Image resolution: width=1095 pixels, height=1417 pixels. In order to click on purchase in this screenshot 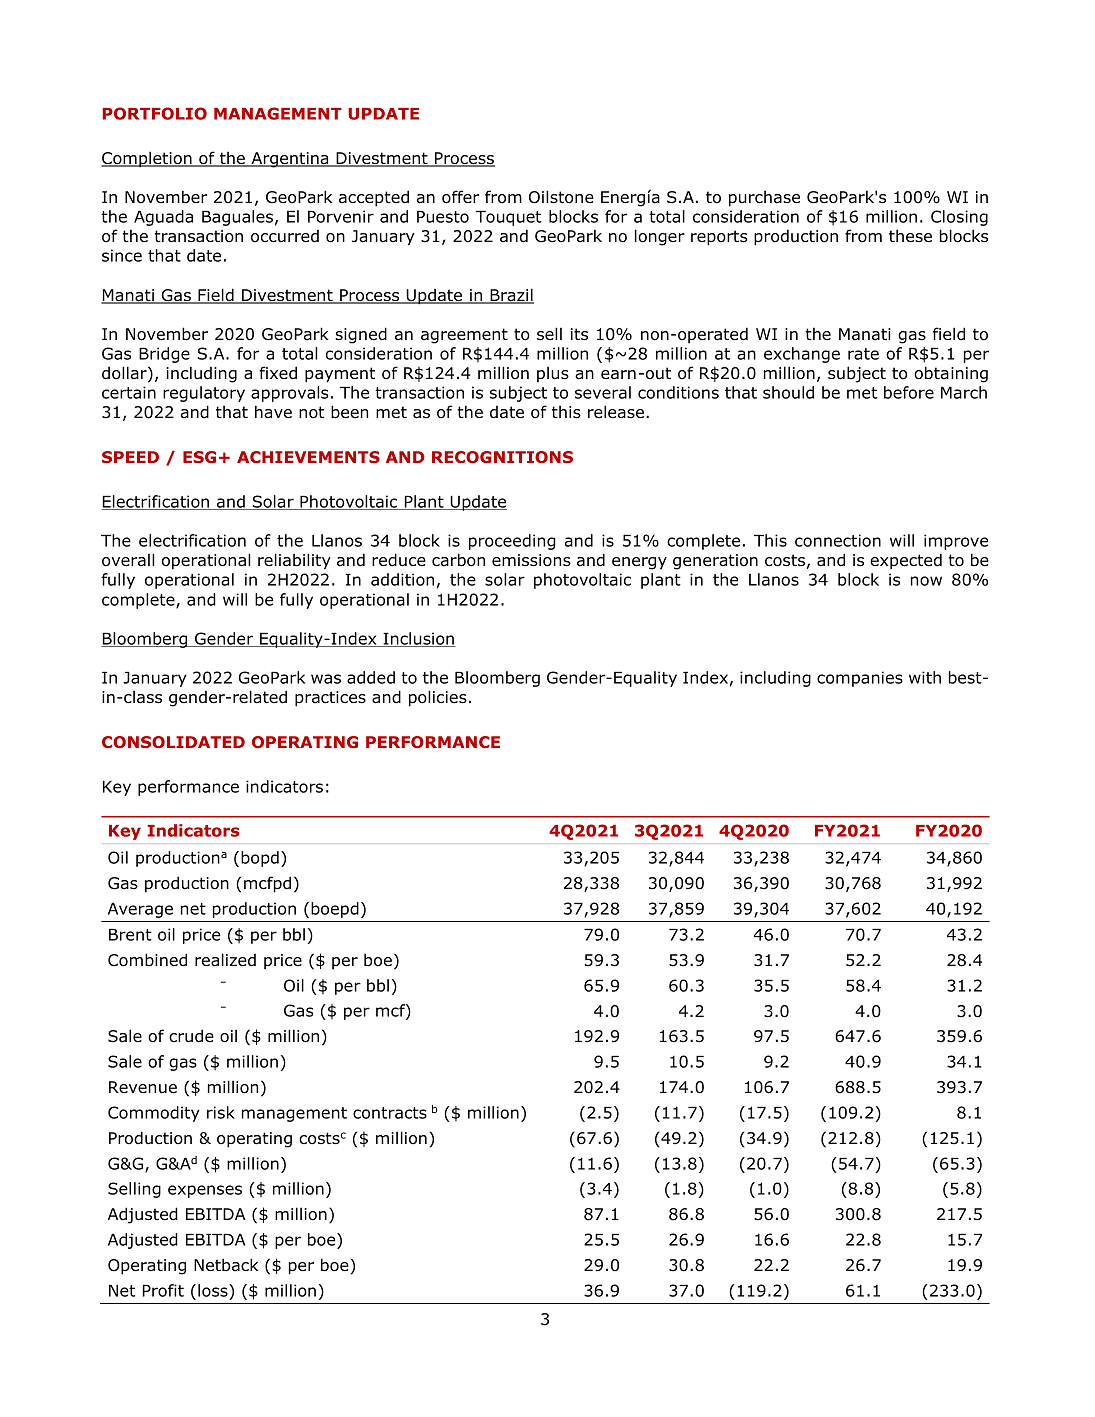, I will do `click(764, 199)`.
